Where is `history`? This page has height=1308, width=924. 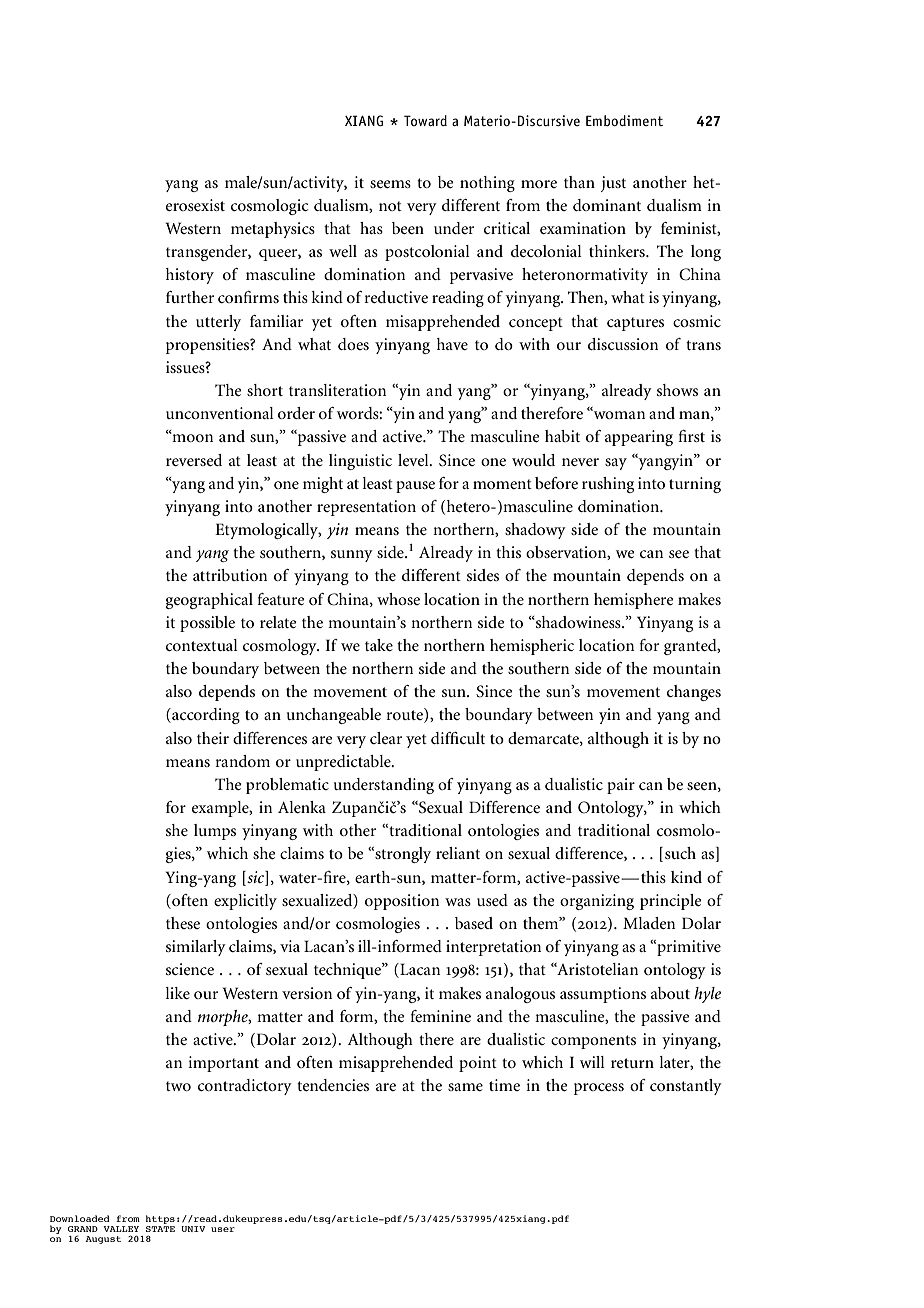
history is located at coordinates (190, 276).
